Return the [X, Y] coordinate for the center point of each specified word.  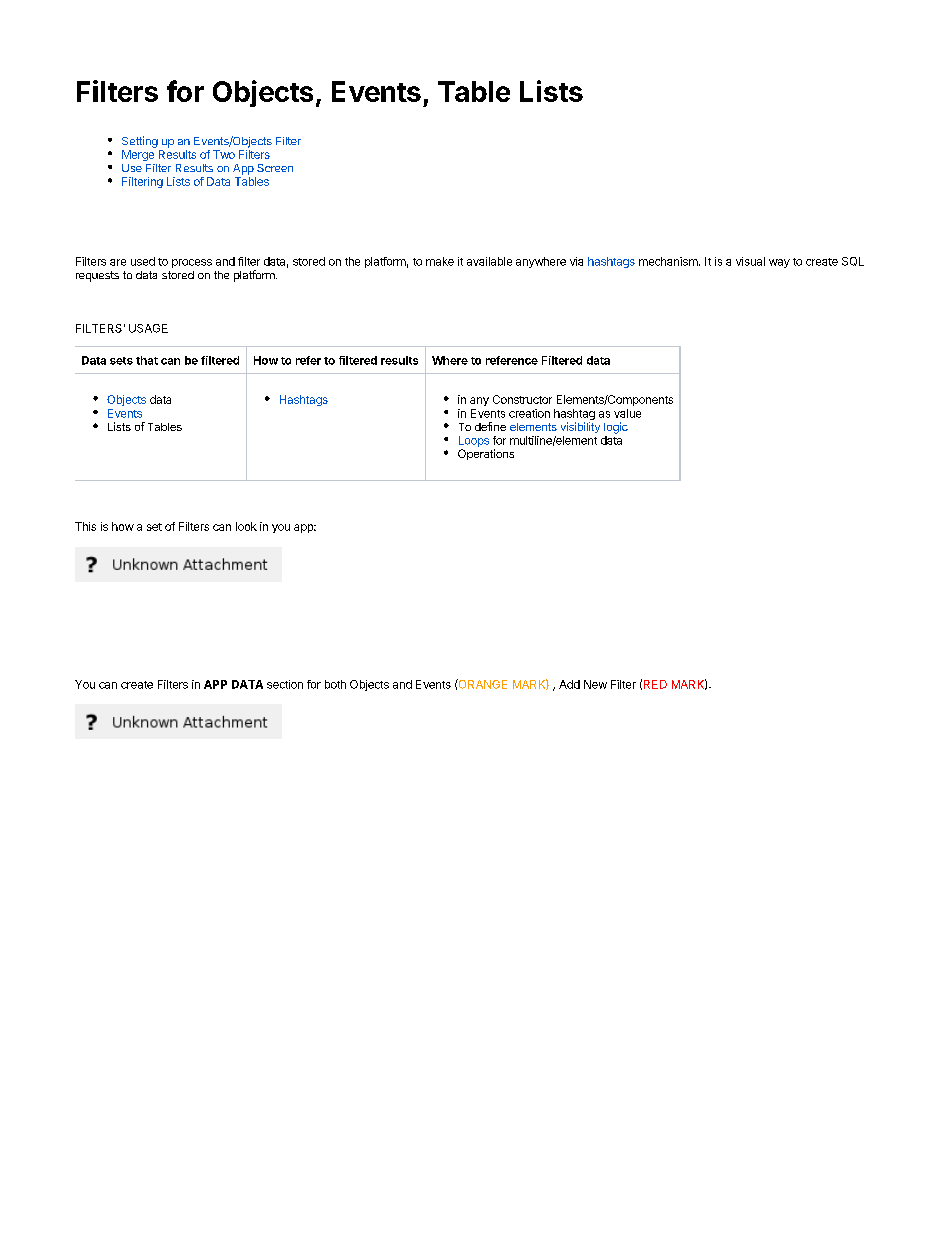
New [595, 684]
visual [750, 261]
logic [616, 428]
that [147, 360]
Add [569, 684]
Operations [486, 454]
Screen [275, 168]
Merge [138, 155]
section [285, 684]
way [779, 263]
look [246, 526]
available [489, 261]
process [192, 263]
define [490, 426]
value [627, 413]
